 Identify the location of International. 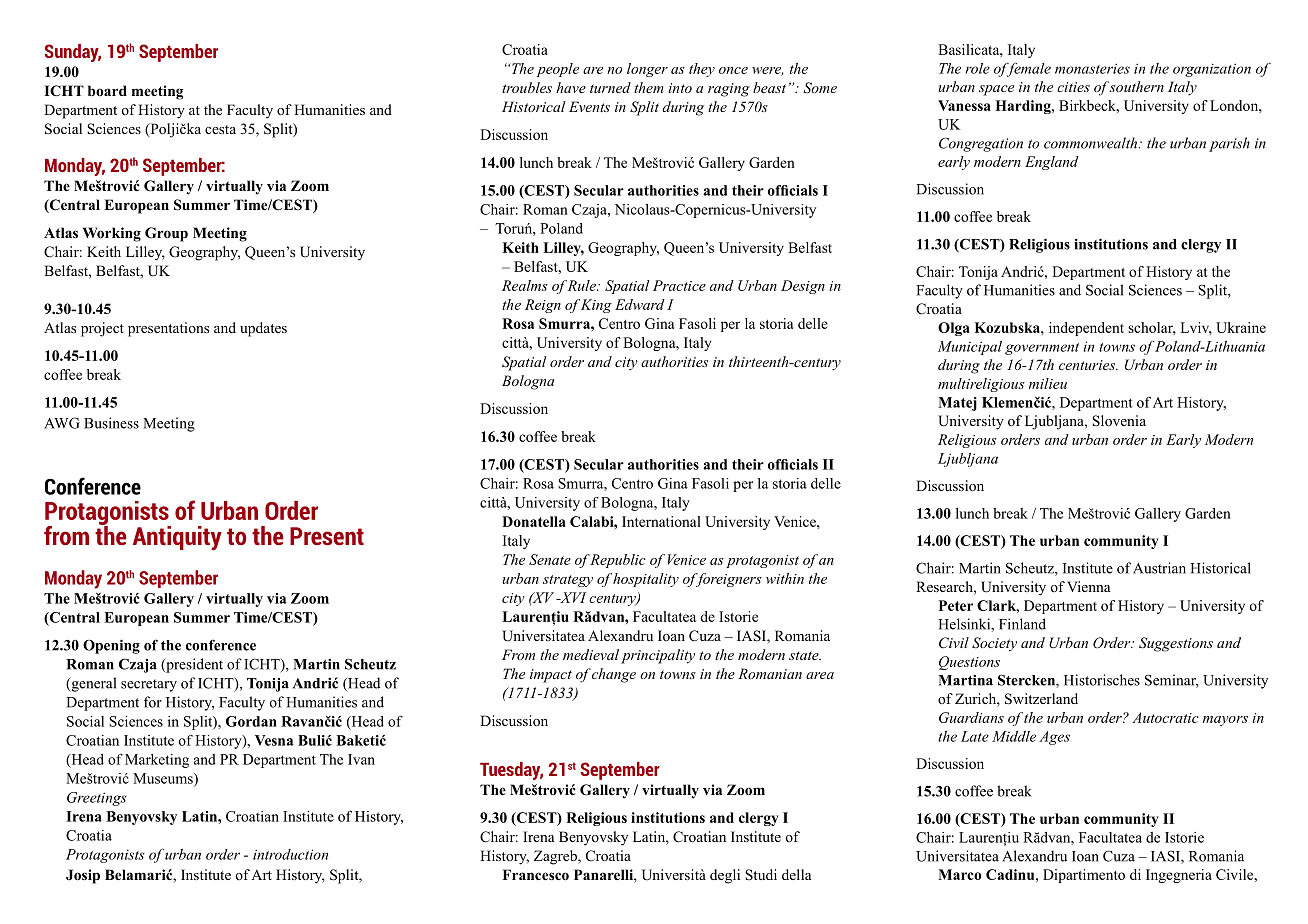
(661, 521).
